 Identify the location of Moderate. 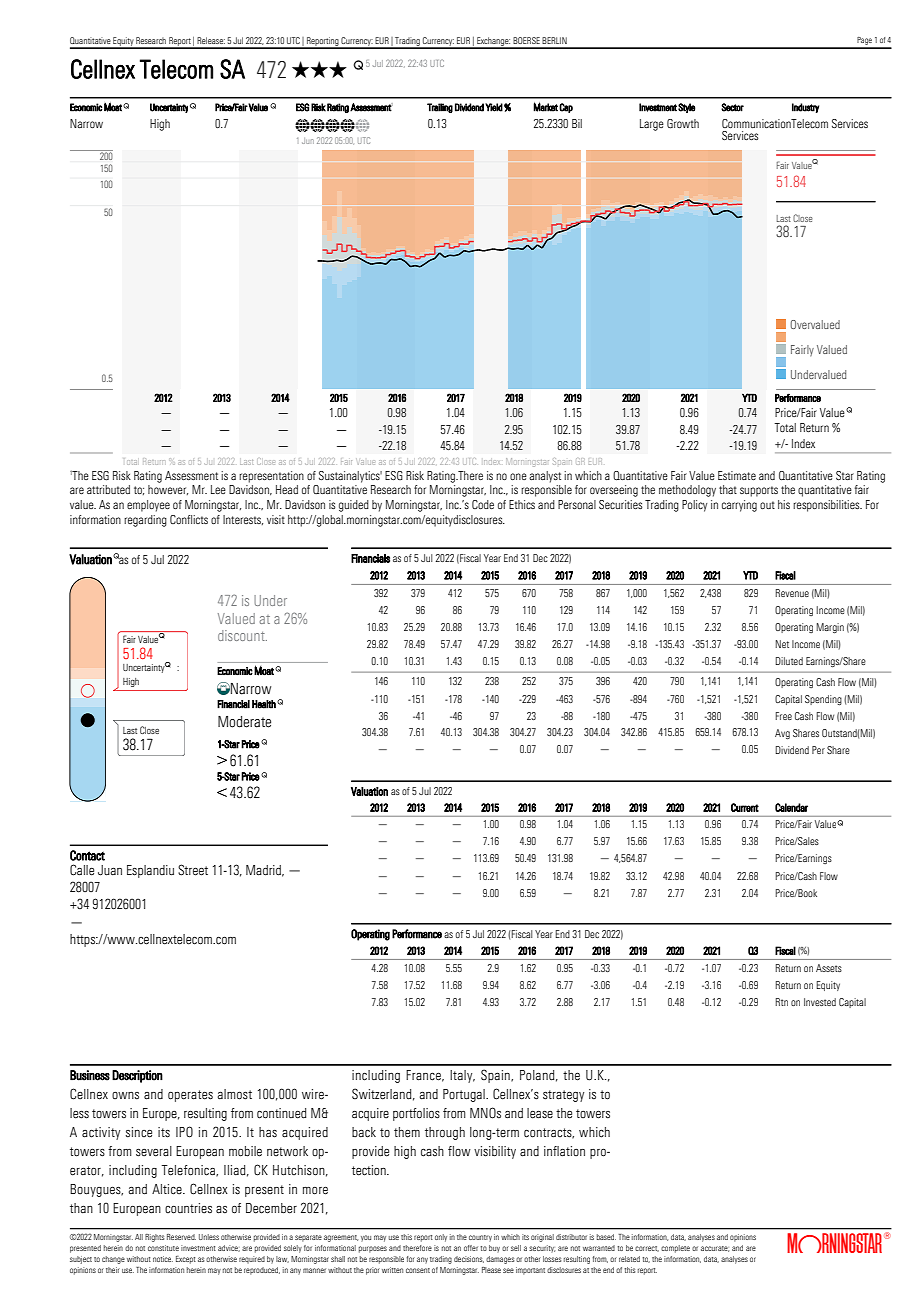
(244, 722).
